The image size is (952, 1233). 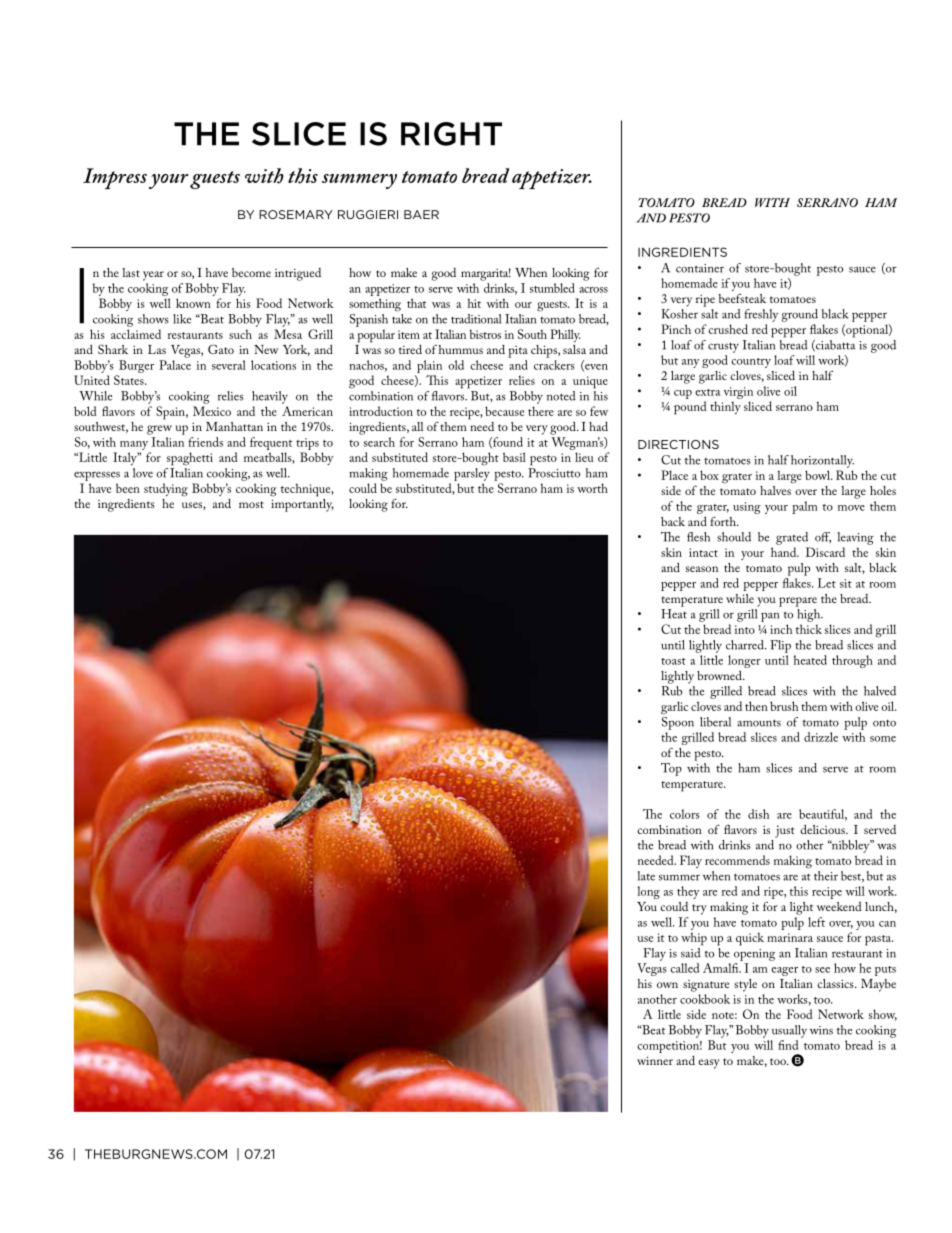 I want to click on most, so click(x=251, y=504).
